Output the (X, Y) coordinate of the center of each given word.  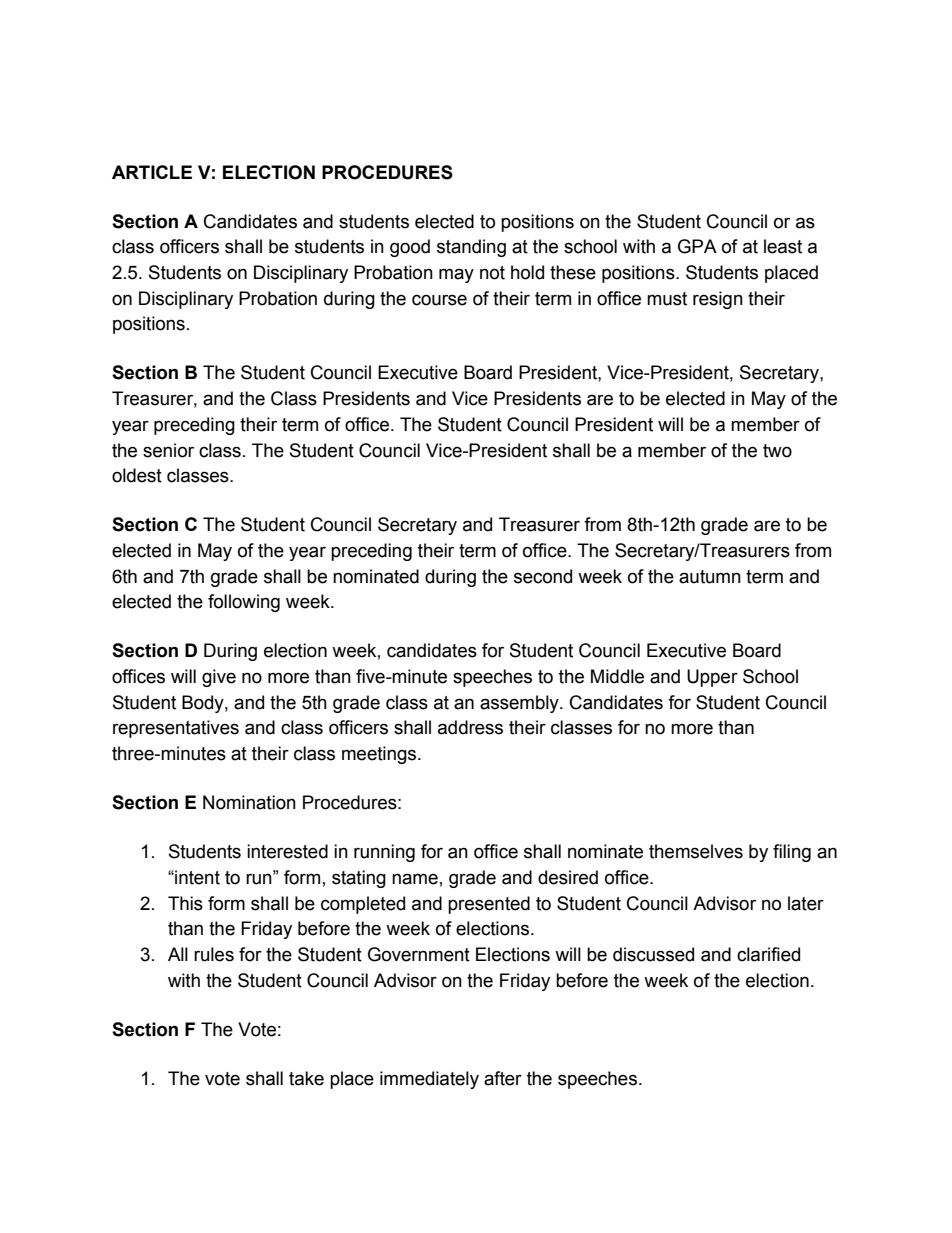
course (439, 300)
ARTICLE (152, 172)
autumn (710, 577)
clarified (768, 954)
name (415, 879)
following (244, 603)
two (777, 451)
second (543, 576)
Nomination (249, 802)
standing (471, 248)
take (306, 1078)
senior (168, 450)
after (503, 1078)
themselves (696, 851)
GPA (697, 246)
